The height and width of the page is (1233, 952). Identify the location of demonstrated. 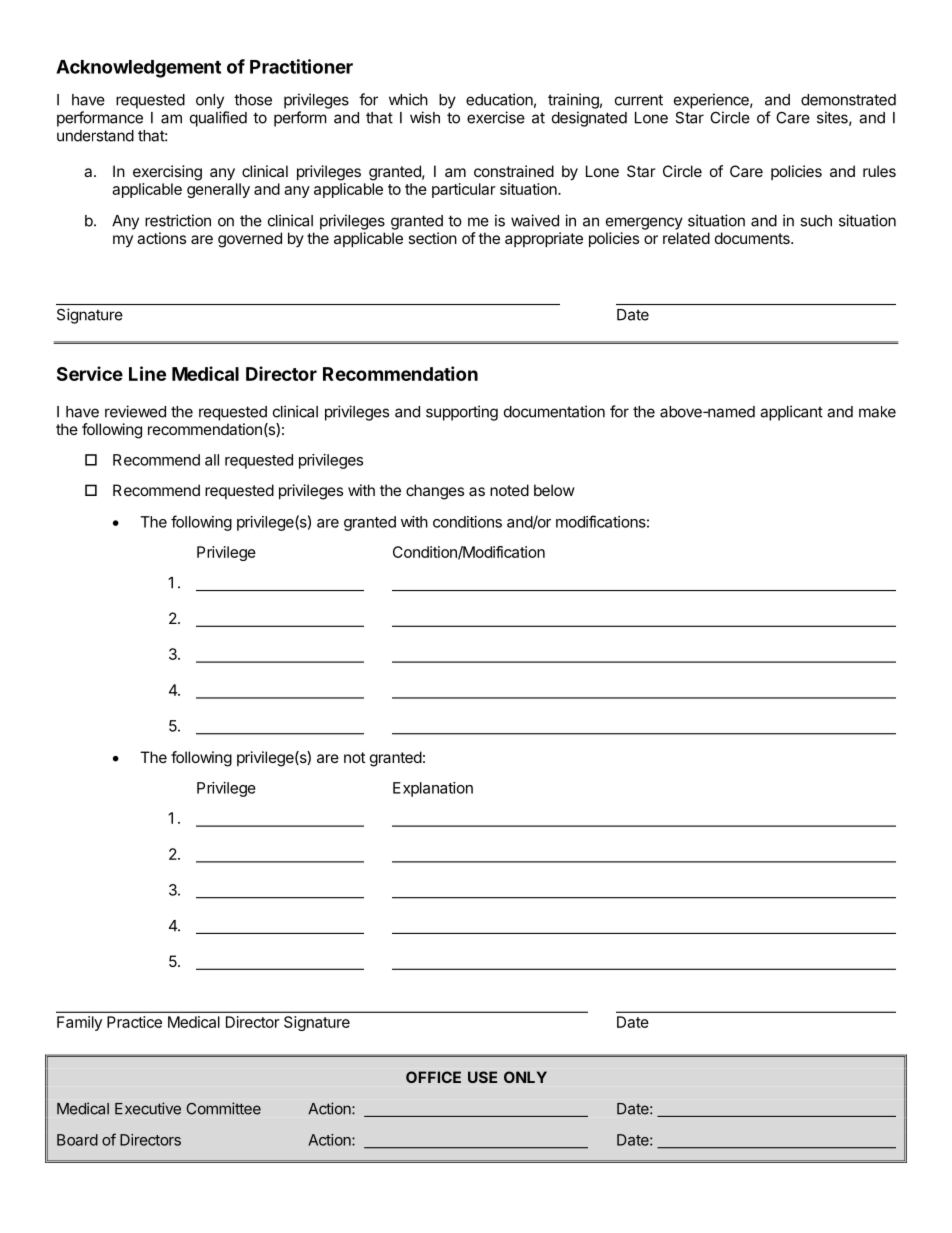
(848, 100).
